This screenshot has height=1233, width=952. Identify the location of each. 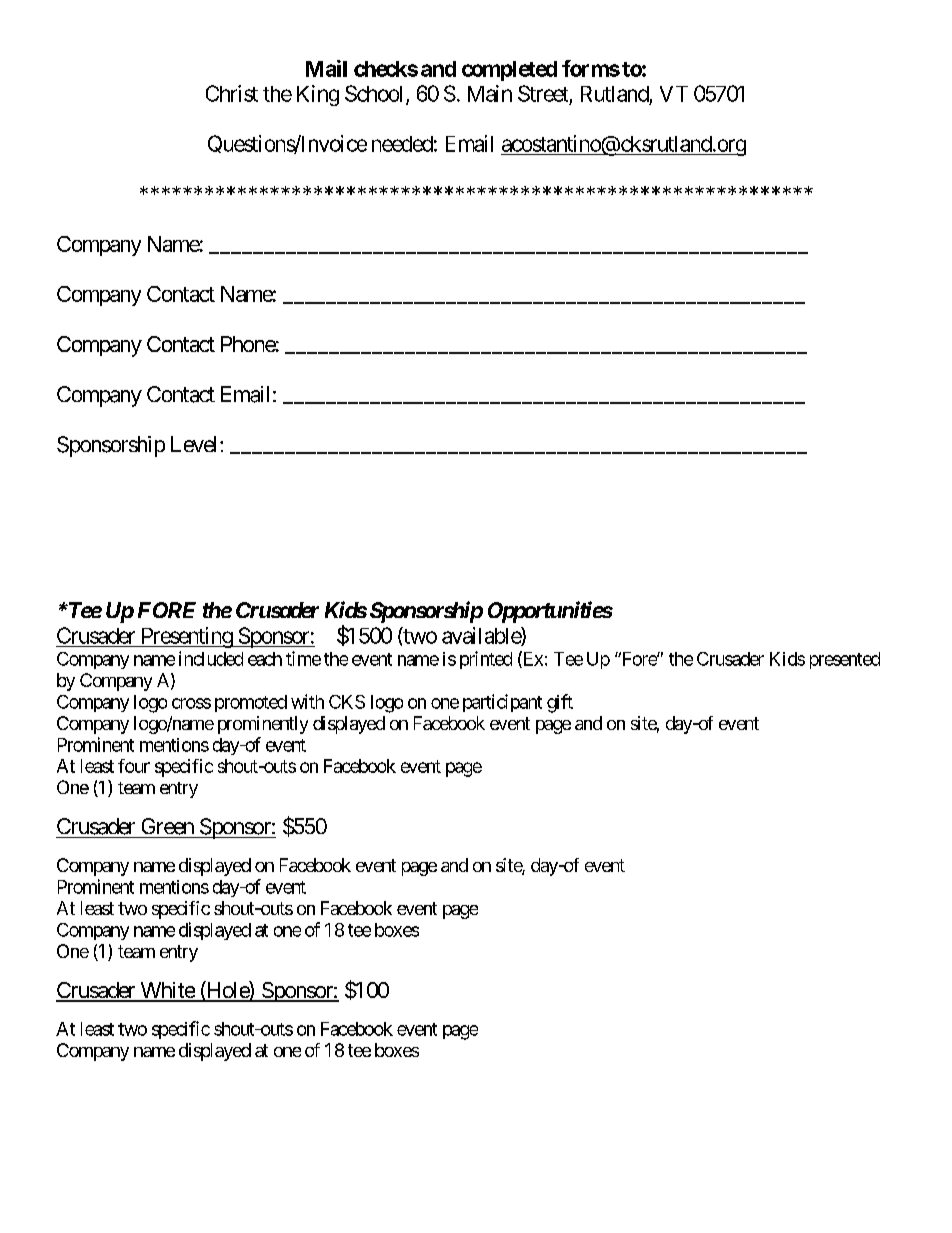
(265, 659).
